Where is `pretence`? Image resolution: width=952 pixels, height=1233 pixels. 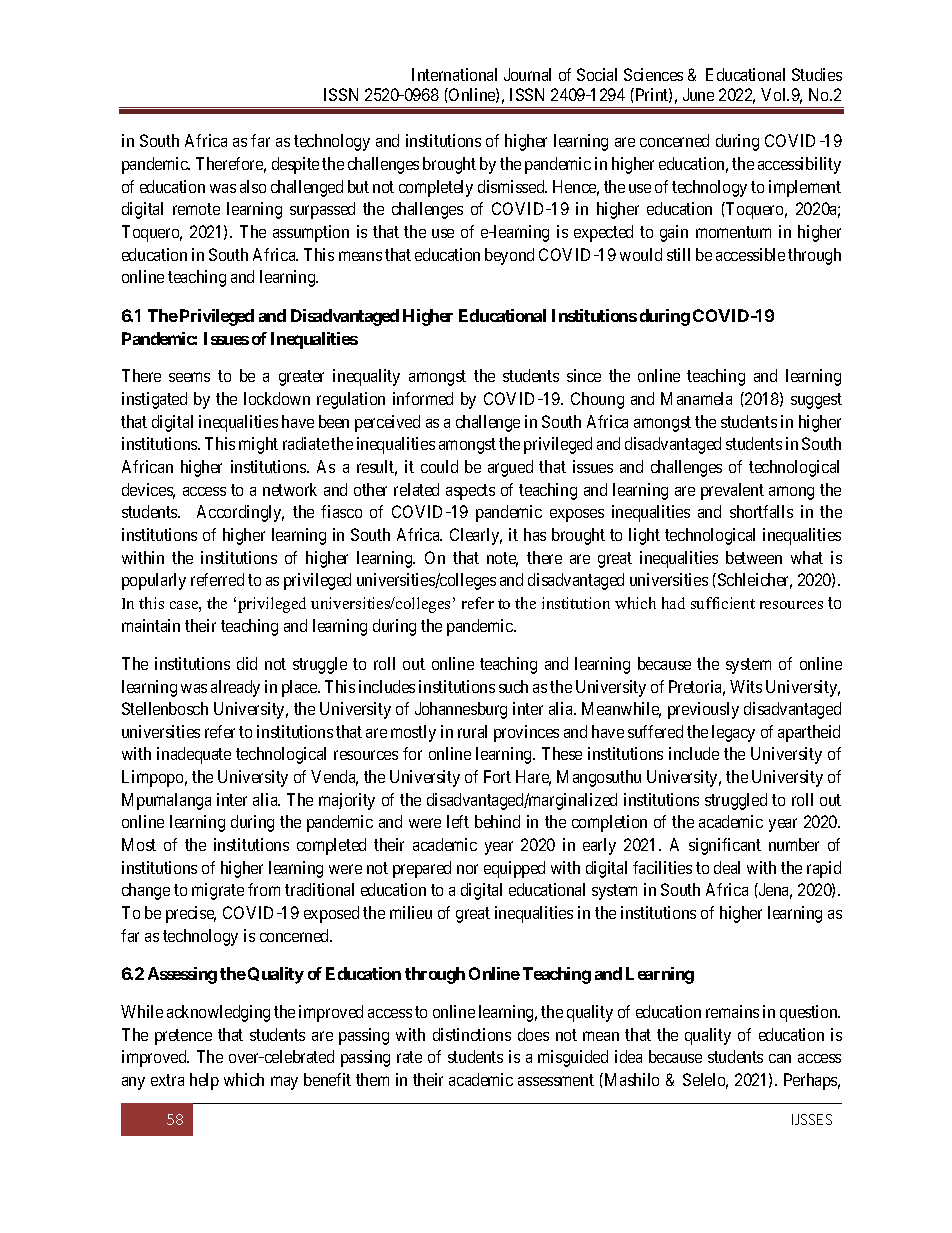 pretence is located at coordinates (183, 1037).
